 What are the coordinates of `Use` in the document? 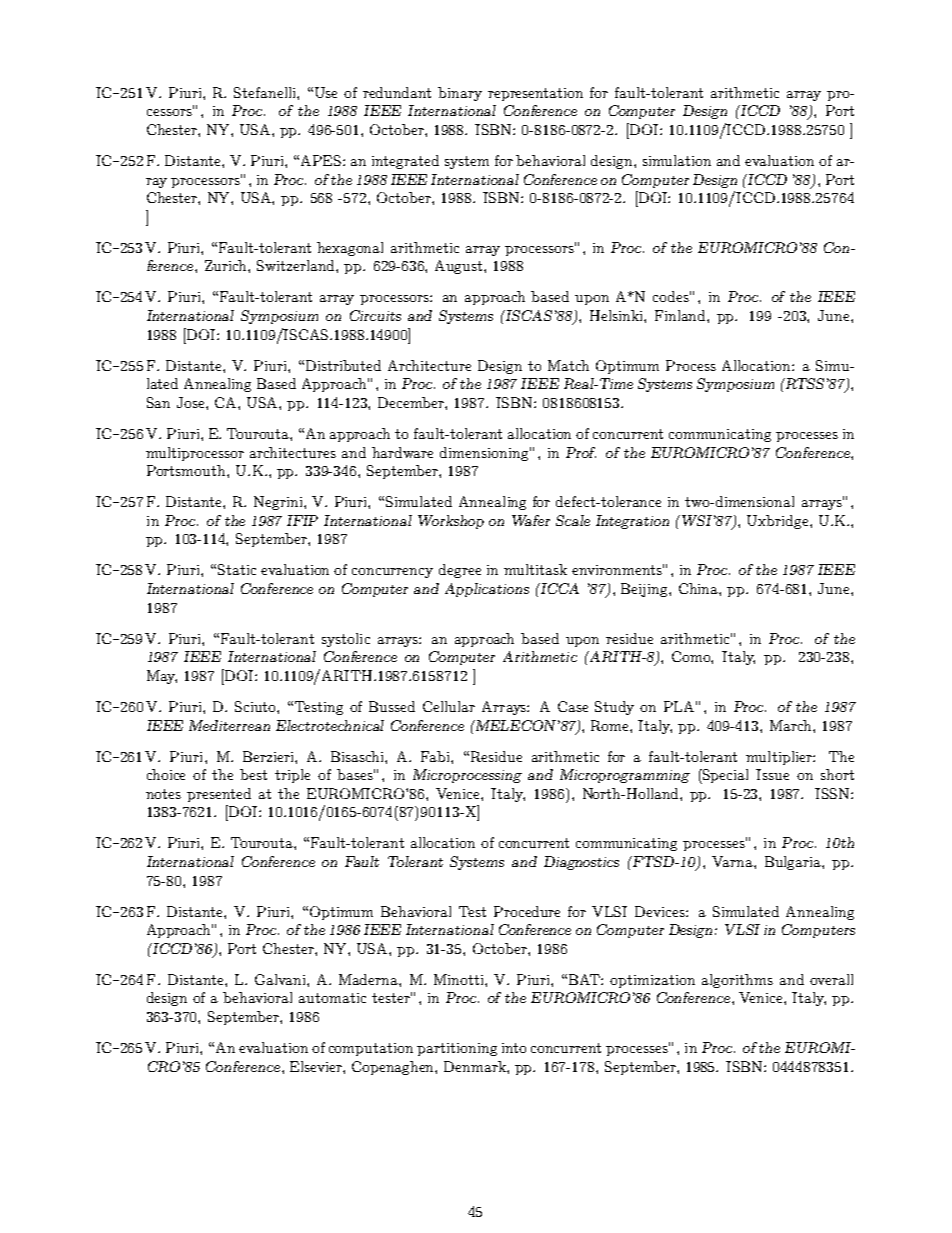 It's located at (326, 92).
